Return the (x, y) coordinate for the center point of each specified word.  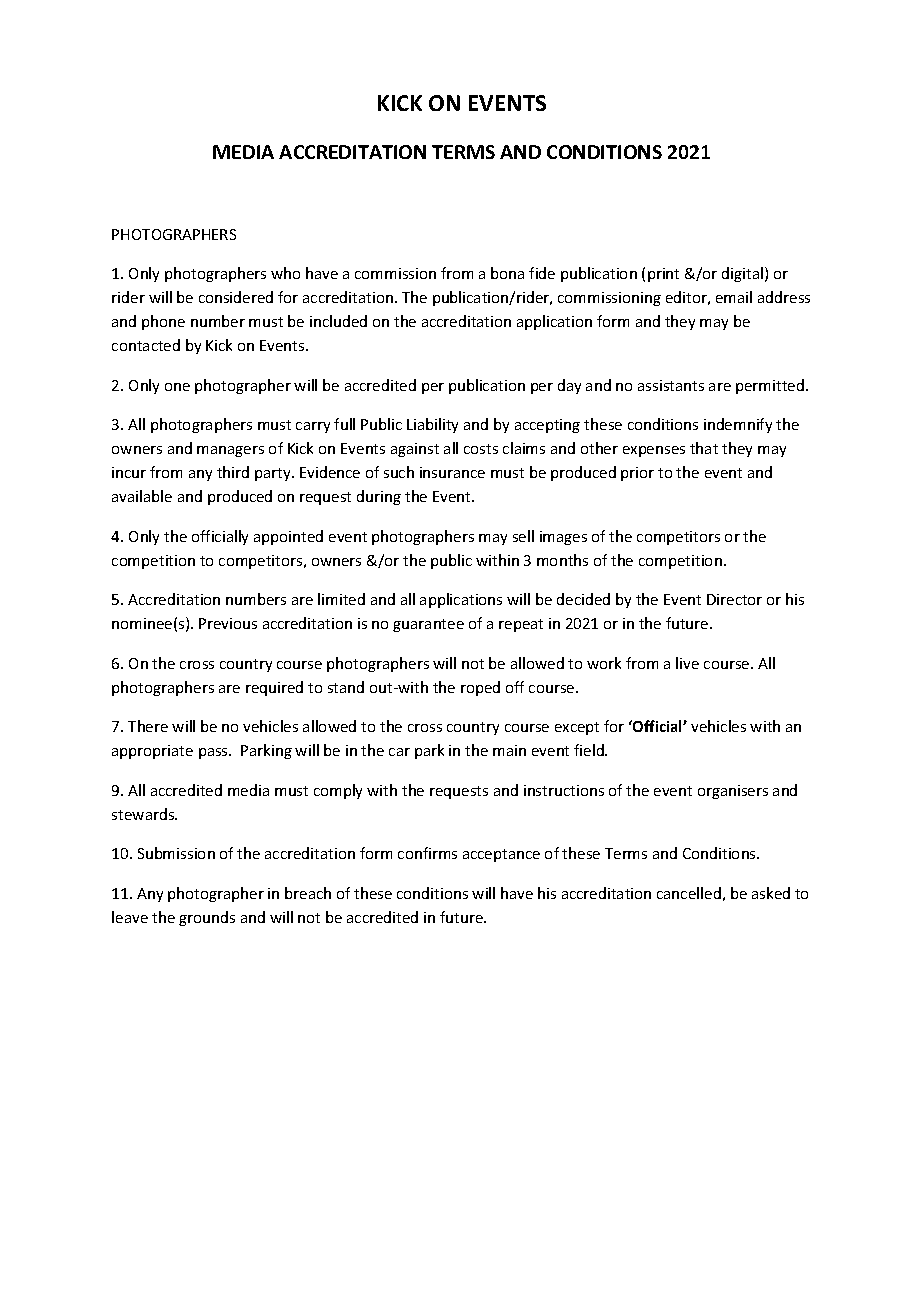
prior (637, 474)
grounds (207, 918)
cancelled (689, 893)
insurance (452, 472)
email (734, 297)
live (687, 663)
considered (236, 297)
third (233, 472)
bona (507, 273)
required (274, 688)
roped (480, 688)
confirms (427, 853)
